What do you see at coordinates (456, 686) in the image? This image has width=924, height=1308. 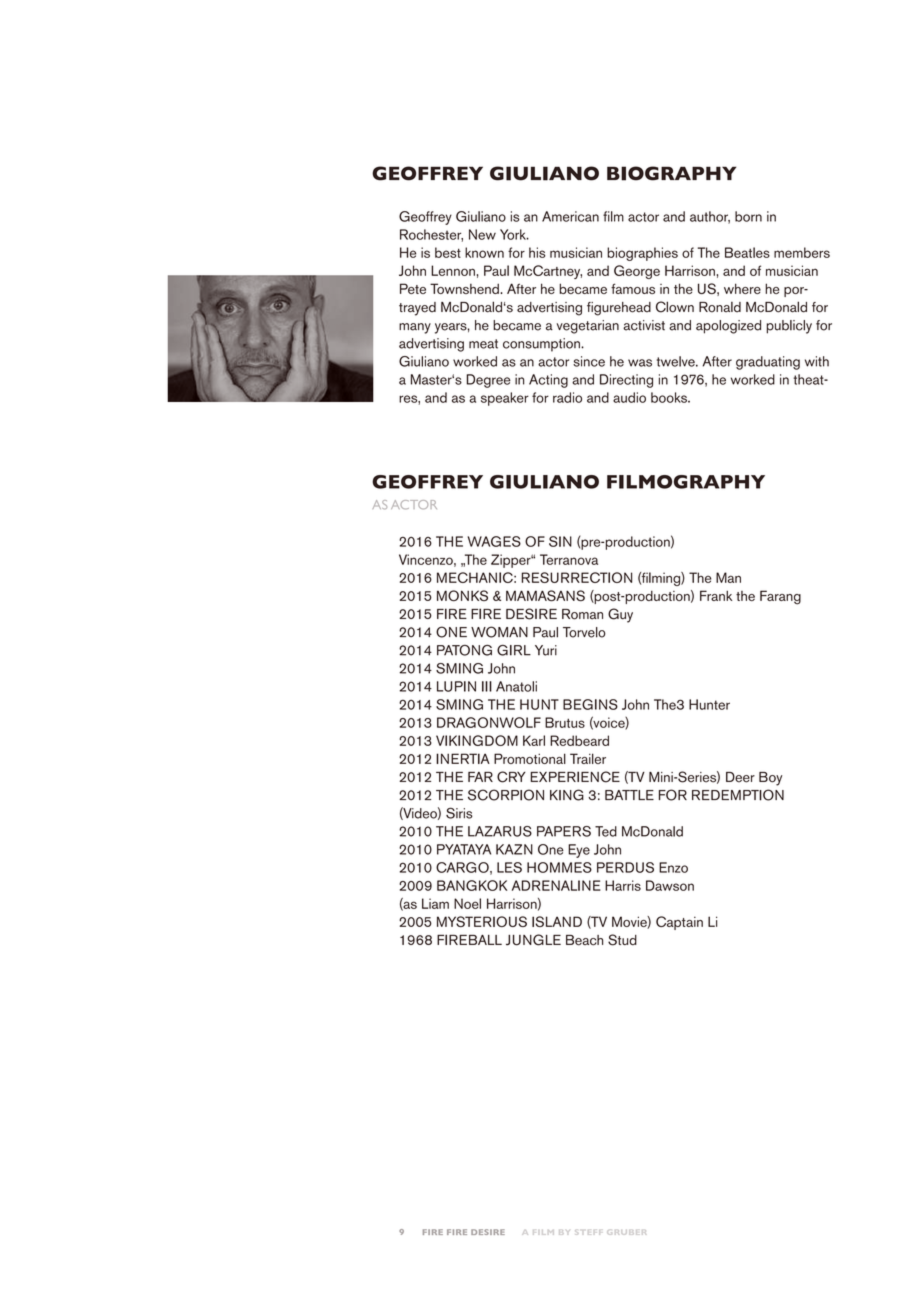 I see `LUPIN` at bounding box center [456, 686].
